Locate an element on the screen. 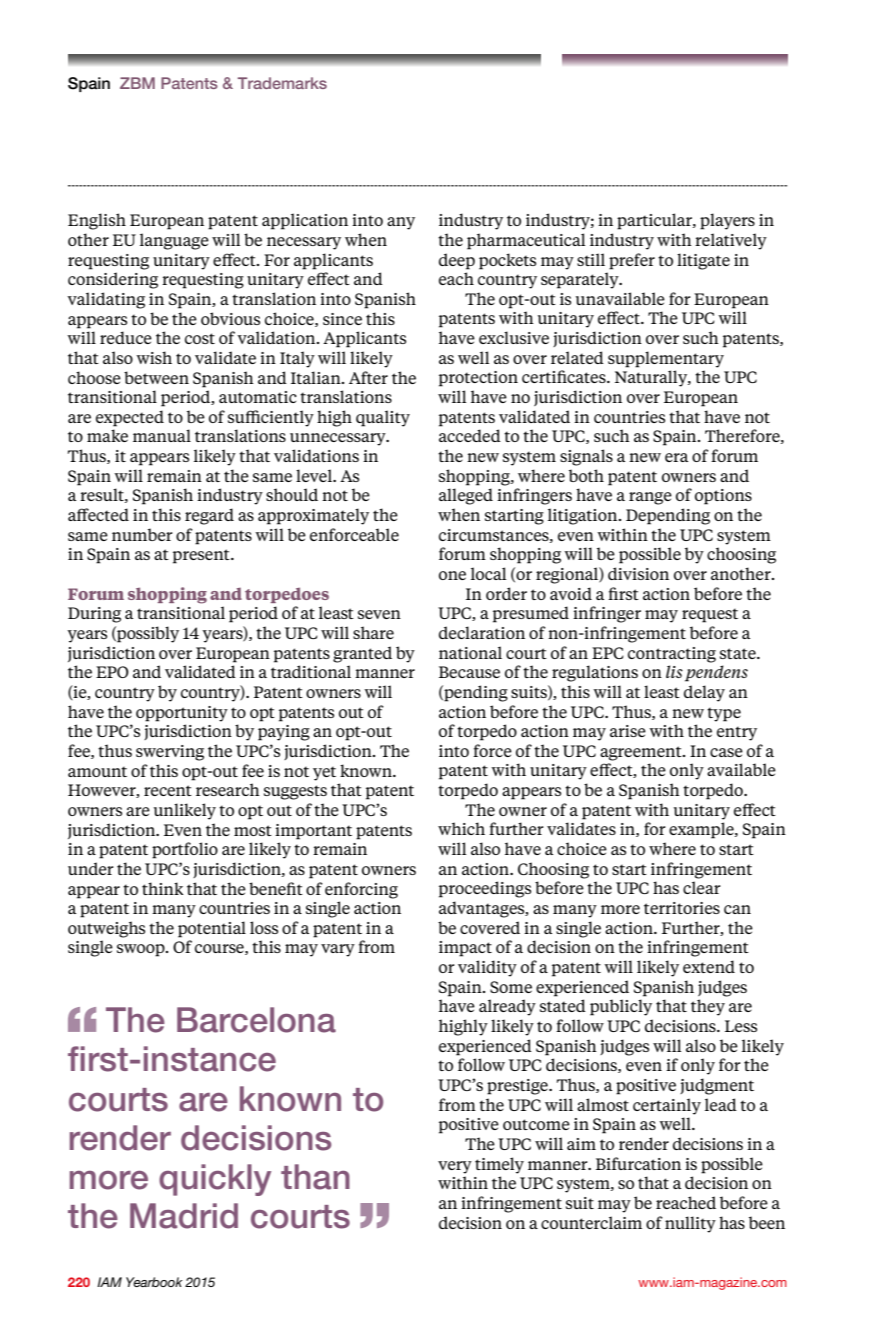 Image resolution: width=896 pixels, height=1326 pixels. quality is located at coordinates (383, 418).
